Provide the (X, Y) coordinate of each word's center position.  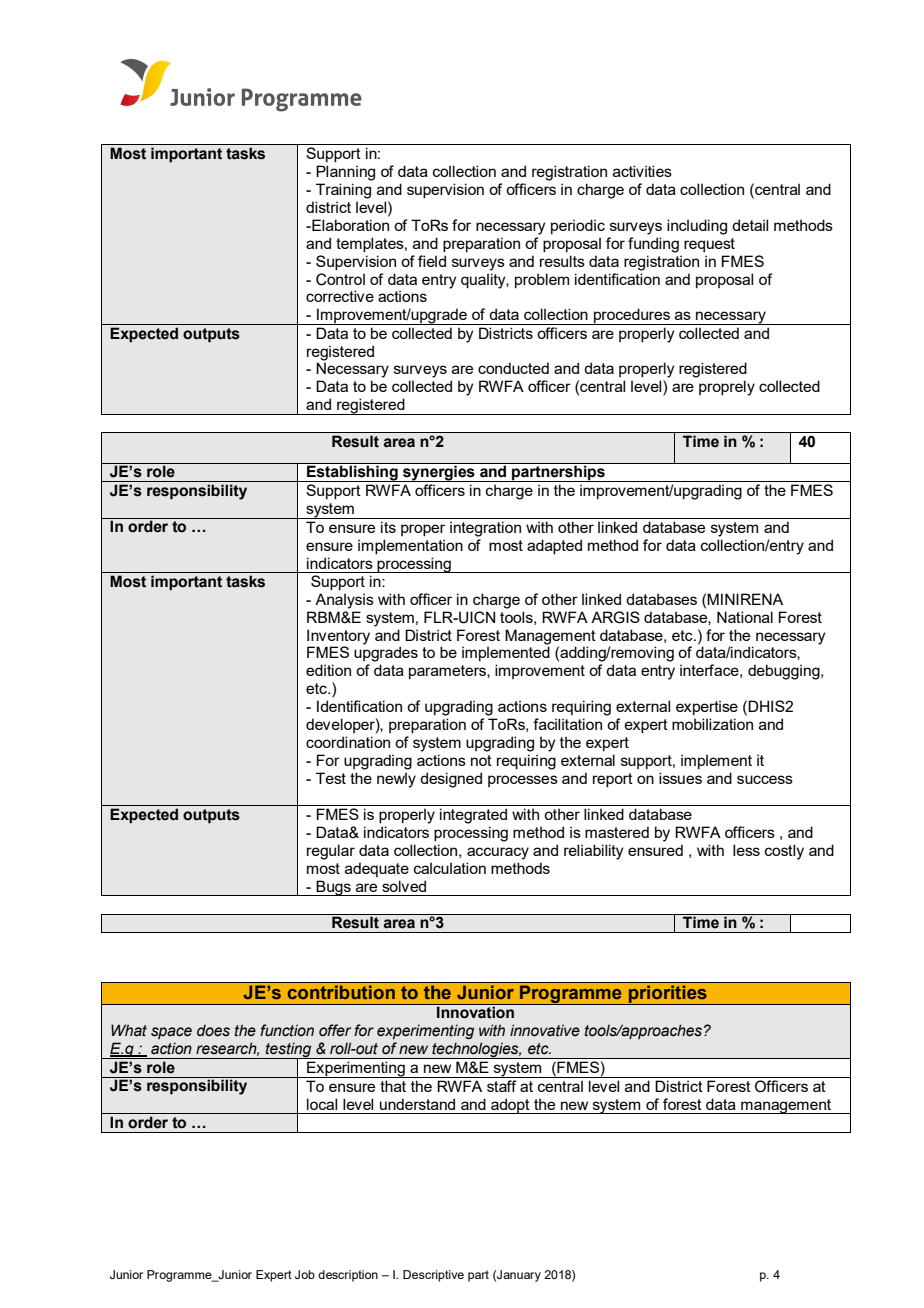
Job (305, 1274)
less (746, 850)
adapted (554, 546)
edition (328, 670)
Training (343, 191)
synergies (439, 472)
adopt (510, 1106)
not (481, 760)
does (213, 1031)
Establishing (352, 472)
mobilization (712, 724)
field (432, 261)
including (697, 227)
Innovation (475, 1011)
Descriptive (433, 1276)
